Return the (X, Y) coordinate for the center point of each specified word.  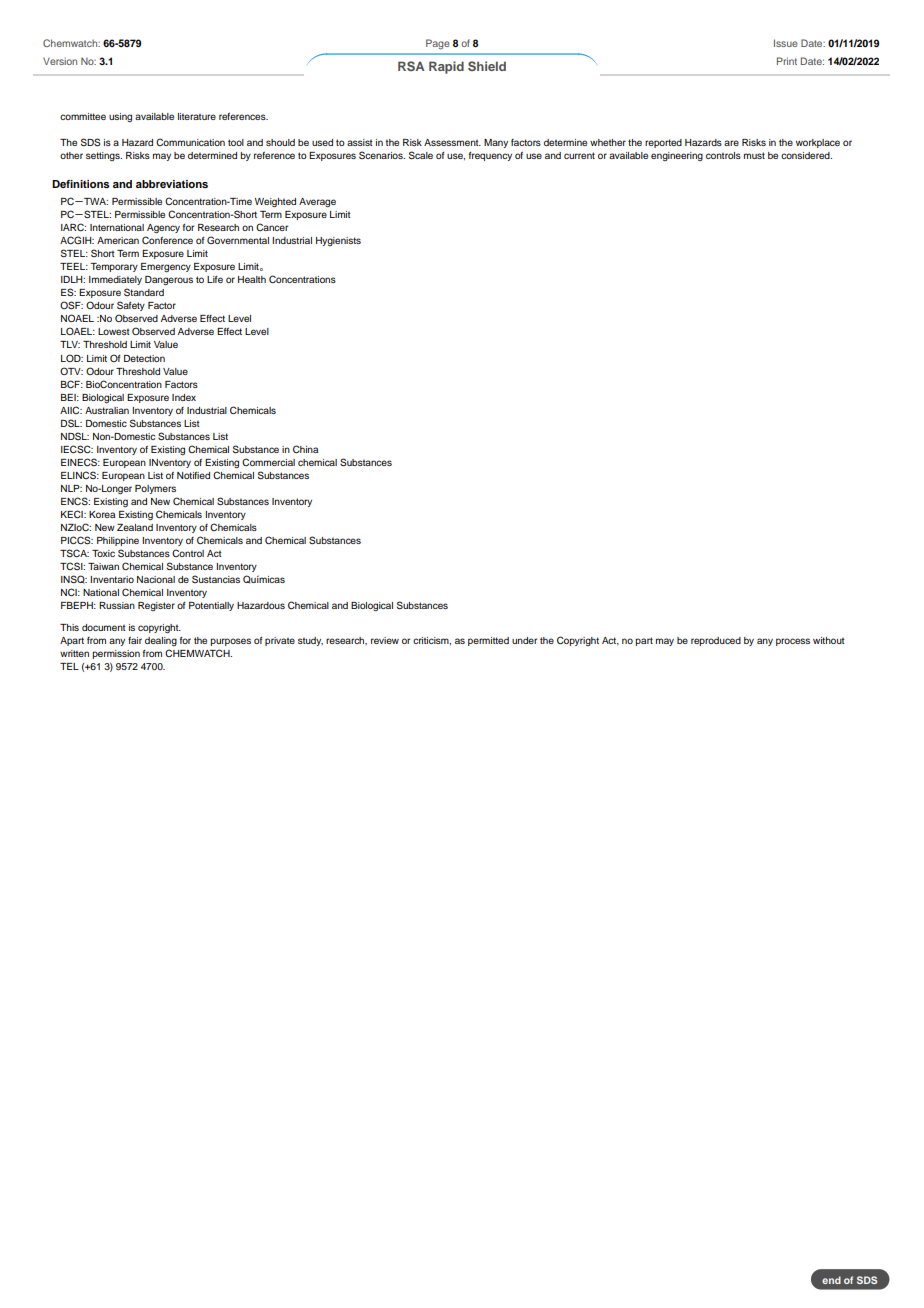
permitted (488, 641)
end (831, 1280)
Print (787, 61)
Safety (131, 306)
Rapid (446, 67)
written (74, 653)
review (385, 640)
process (793, 642)
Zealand (135, 527)
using (120, 117)
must (754, 155)
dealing (161, 641)
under (524, 640)
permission (116, 654)
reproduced (716, 641)
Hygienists (338, 241)
